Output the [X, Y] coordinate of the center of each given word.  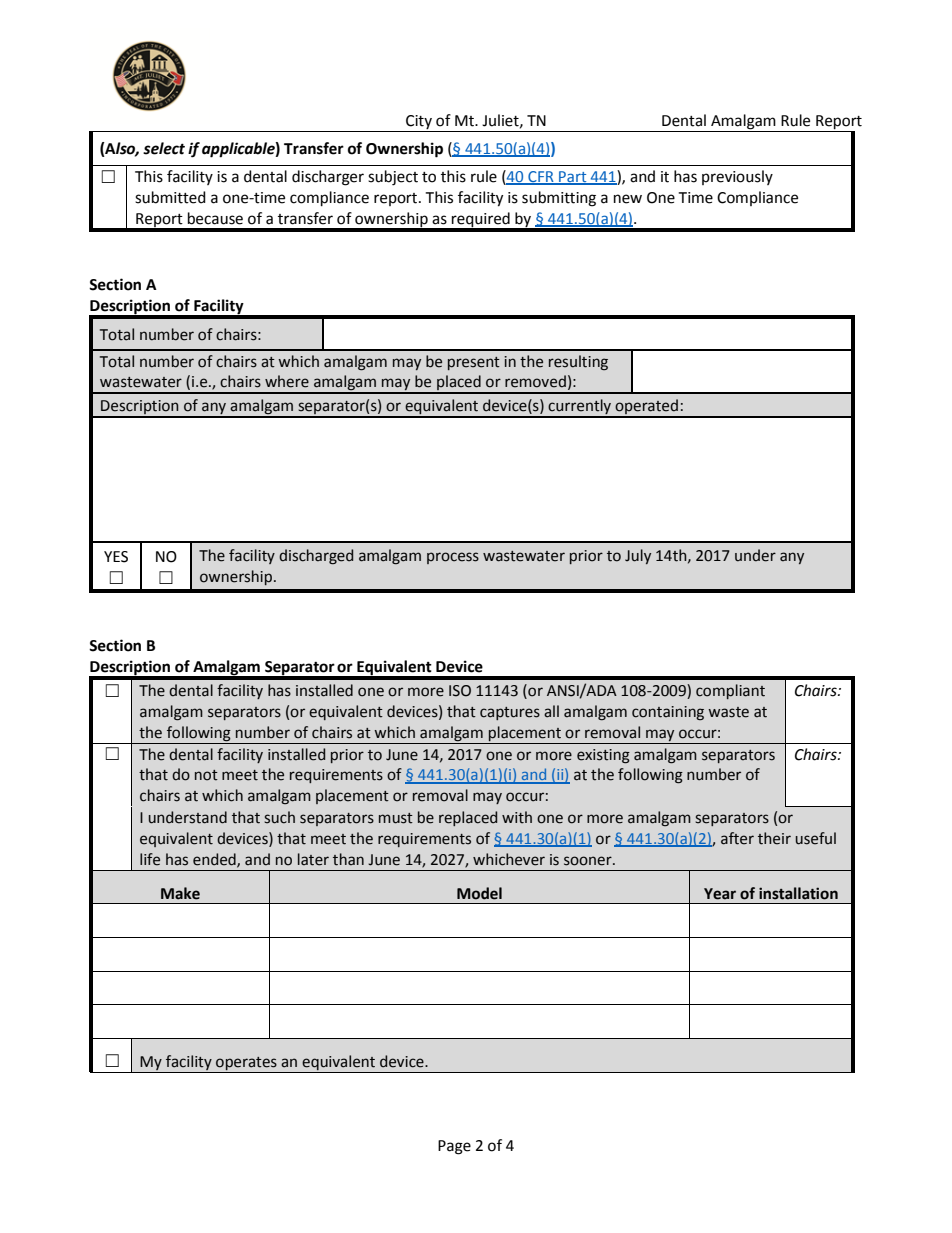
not [206, 775]
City [419, 122]
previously [737, 177]
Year [720, 894]
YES [116, 557]
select [164, 148]
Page [454, 1147]
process [453, 558]
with [517, 817]
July [638, 556]
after [737, 838]
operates [246, 1064]
